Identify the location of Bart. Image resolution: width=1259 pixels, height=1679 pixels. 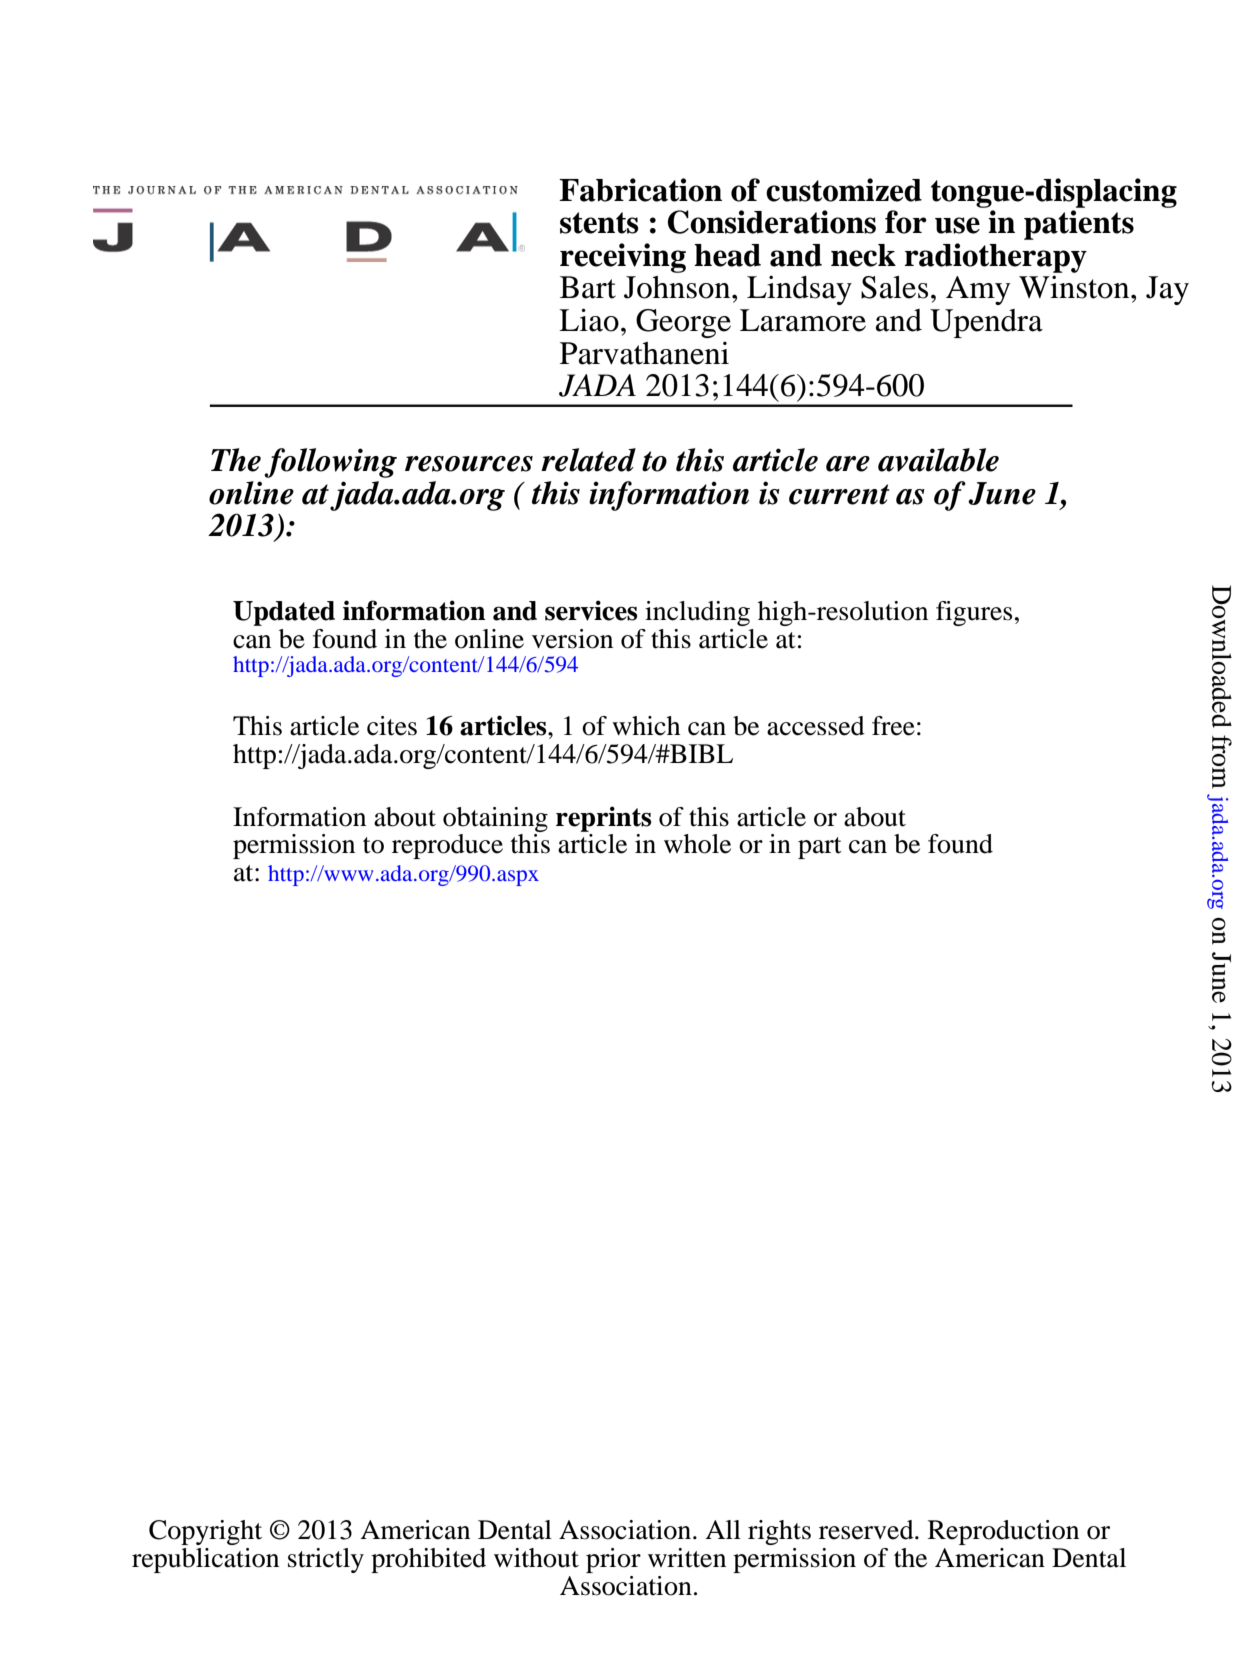
(588, 287).
